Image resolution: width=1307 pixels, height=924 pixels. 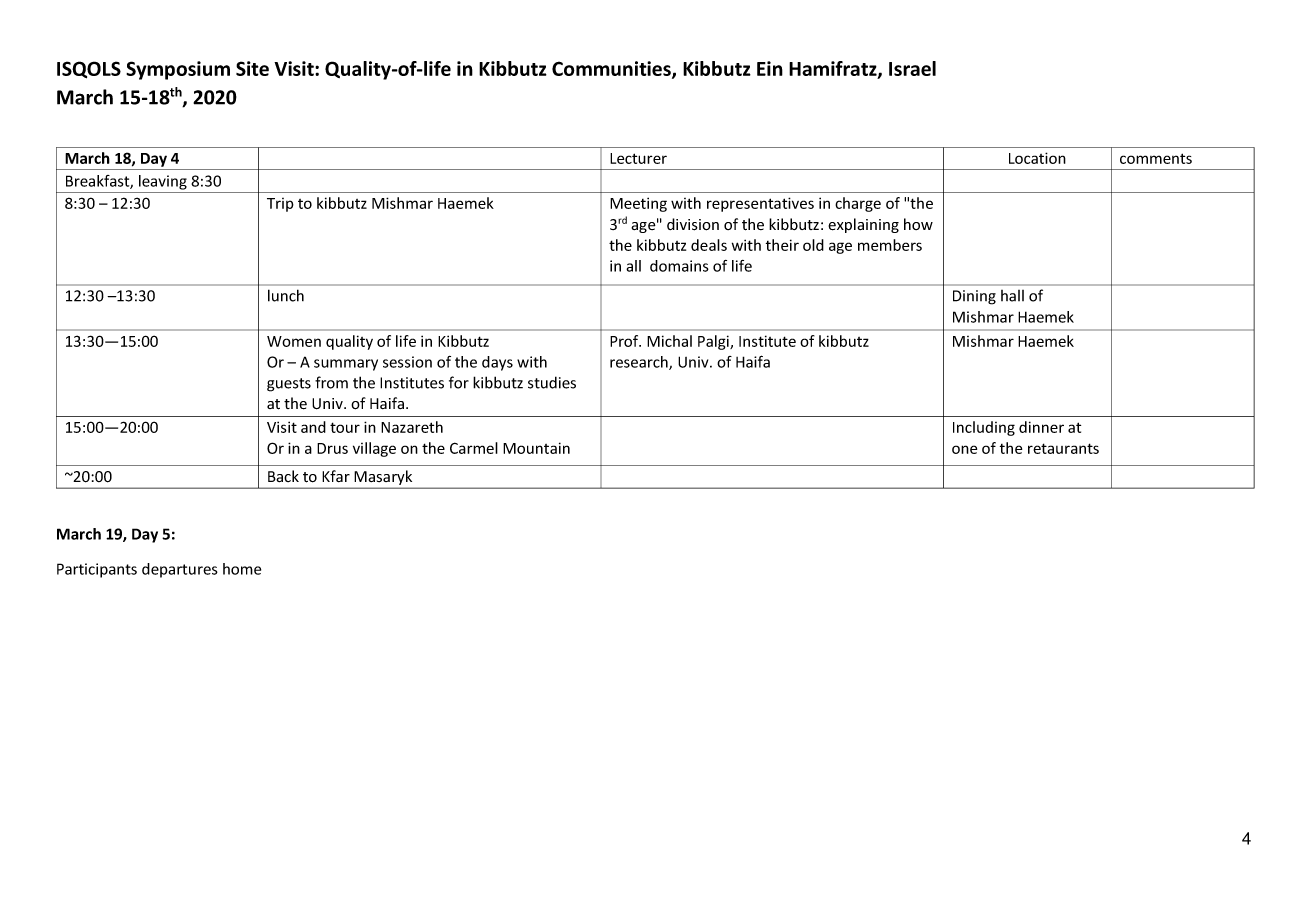 I want to click on dinner, so click(x=1041, y=427).
